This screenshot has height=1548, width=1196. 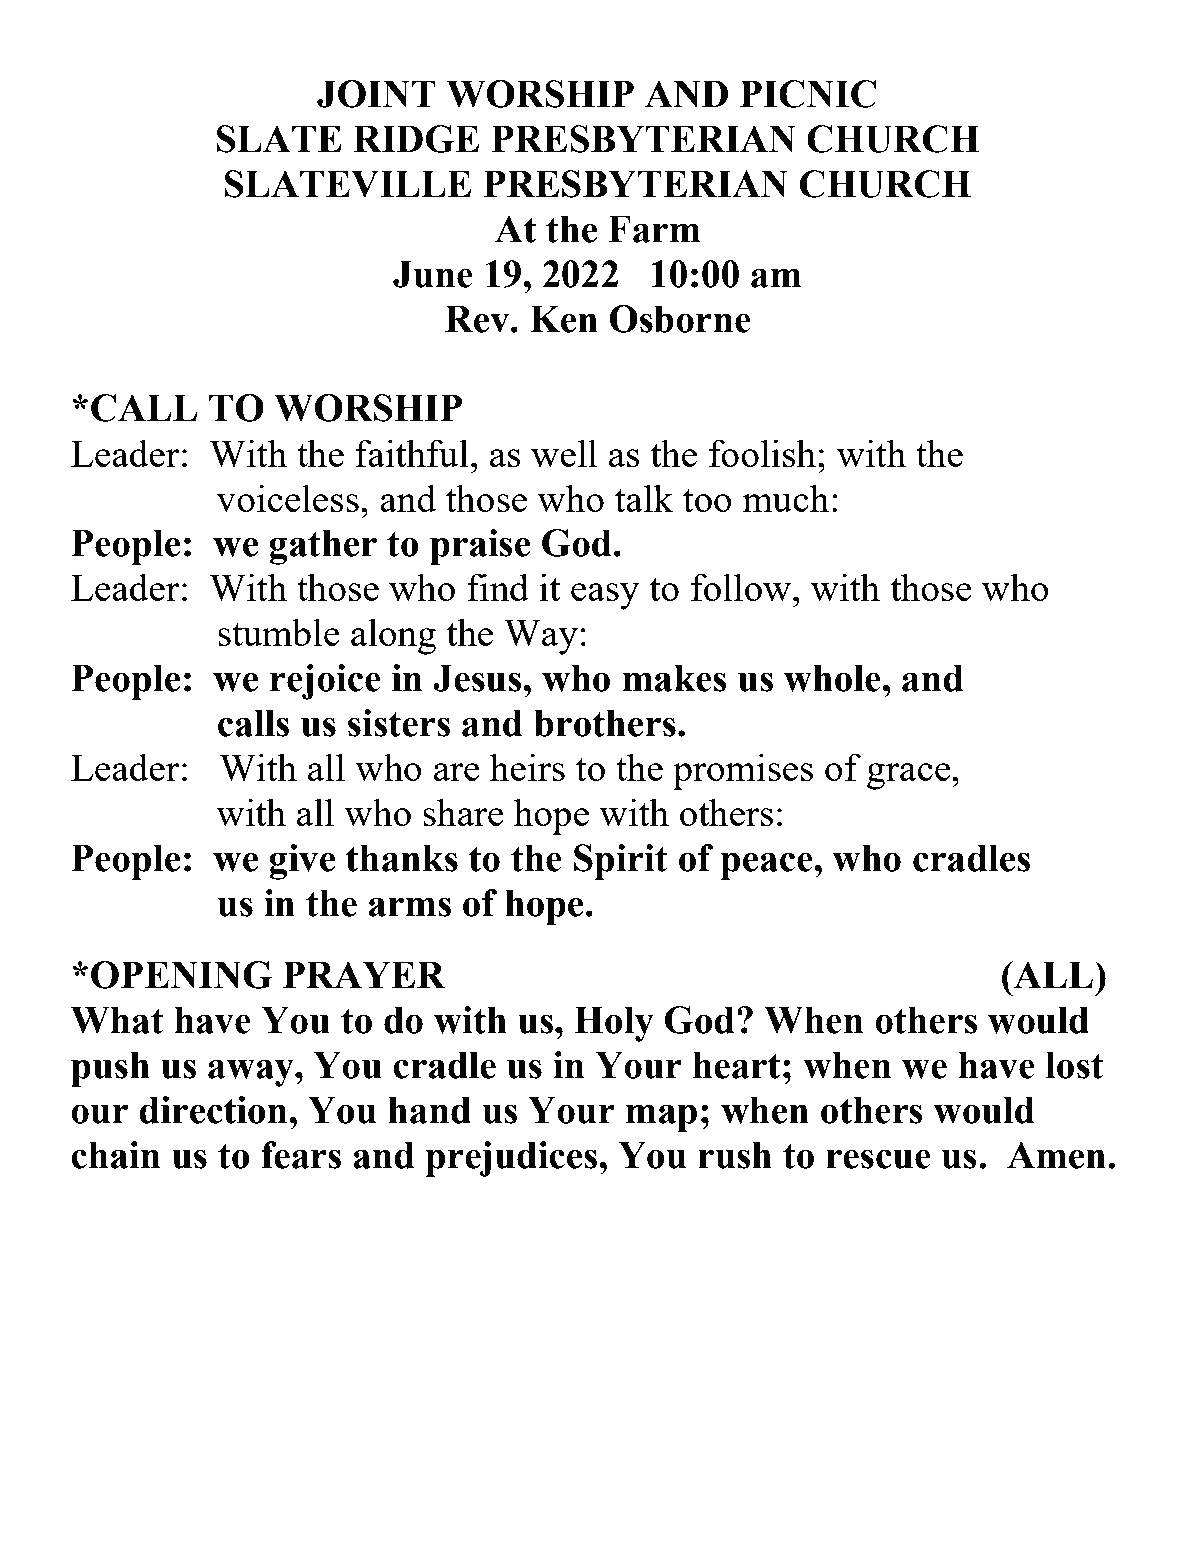 I want to click on Spirit, so click(x=621, y=862).
